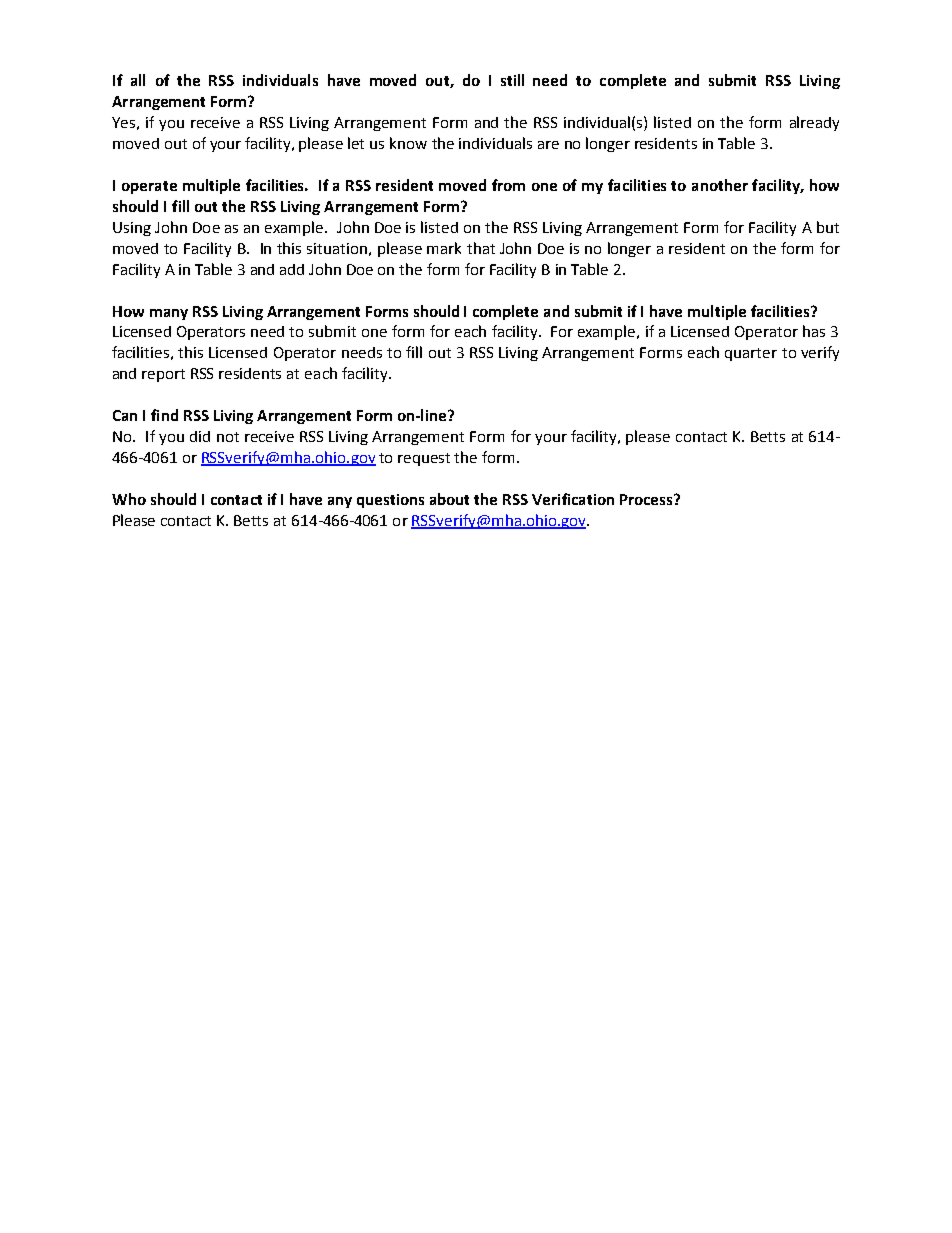  I want to click on report, so click(163, 375).
